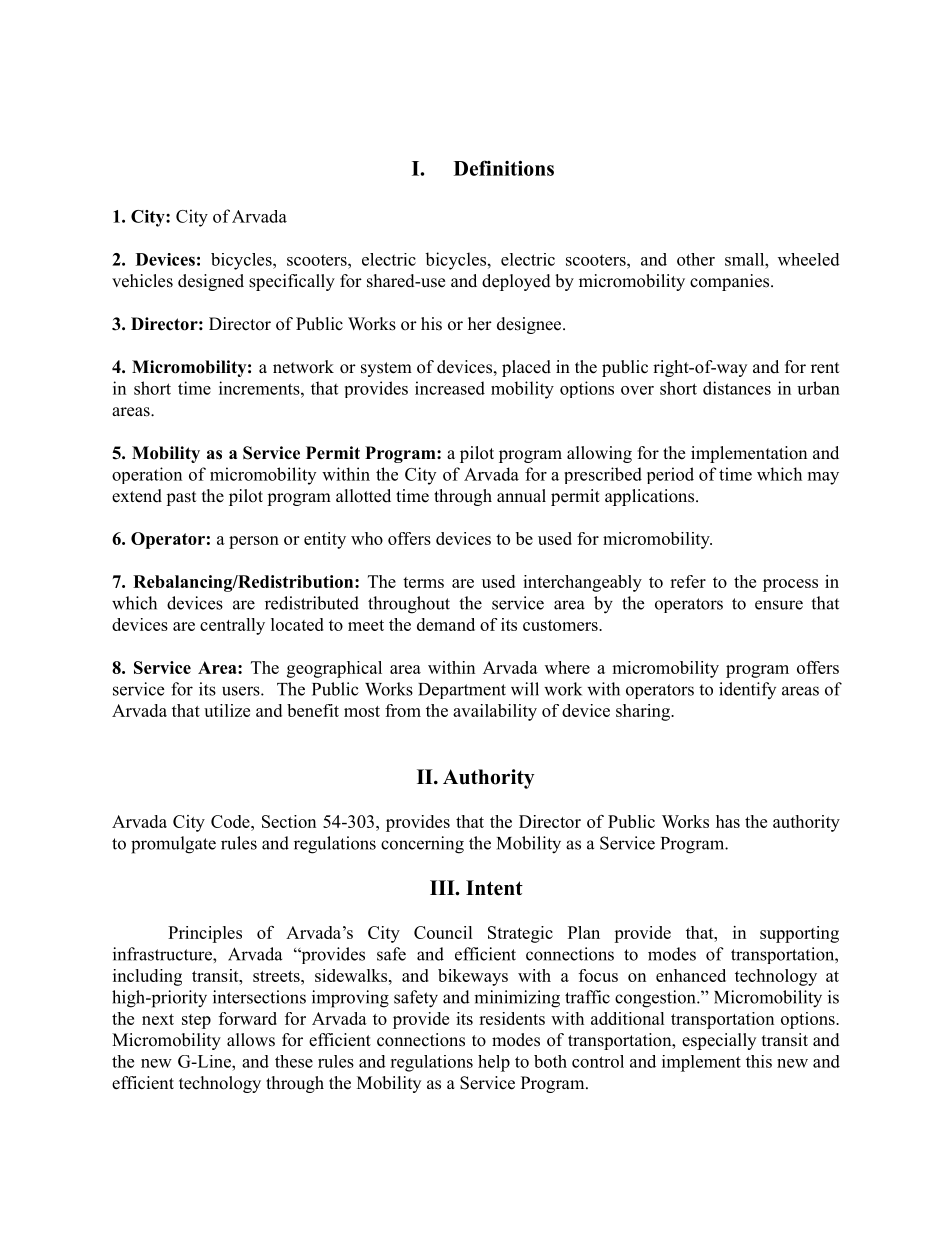 The height and width of the screenshot is (1233, 952). What do you see at coordinates (251, 1040) in the screenshot?
I see `allows` at bounding box center [251, 1040].
